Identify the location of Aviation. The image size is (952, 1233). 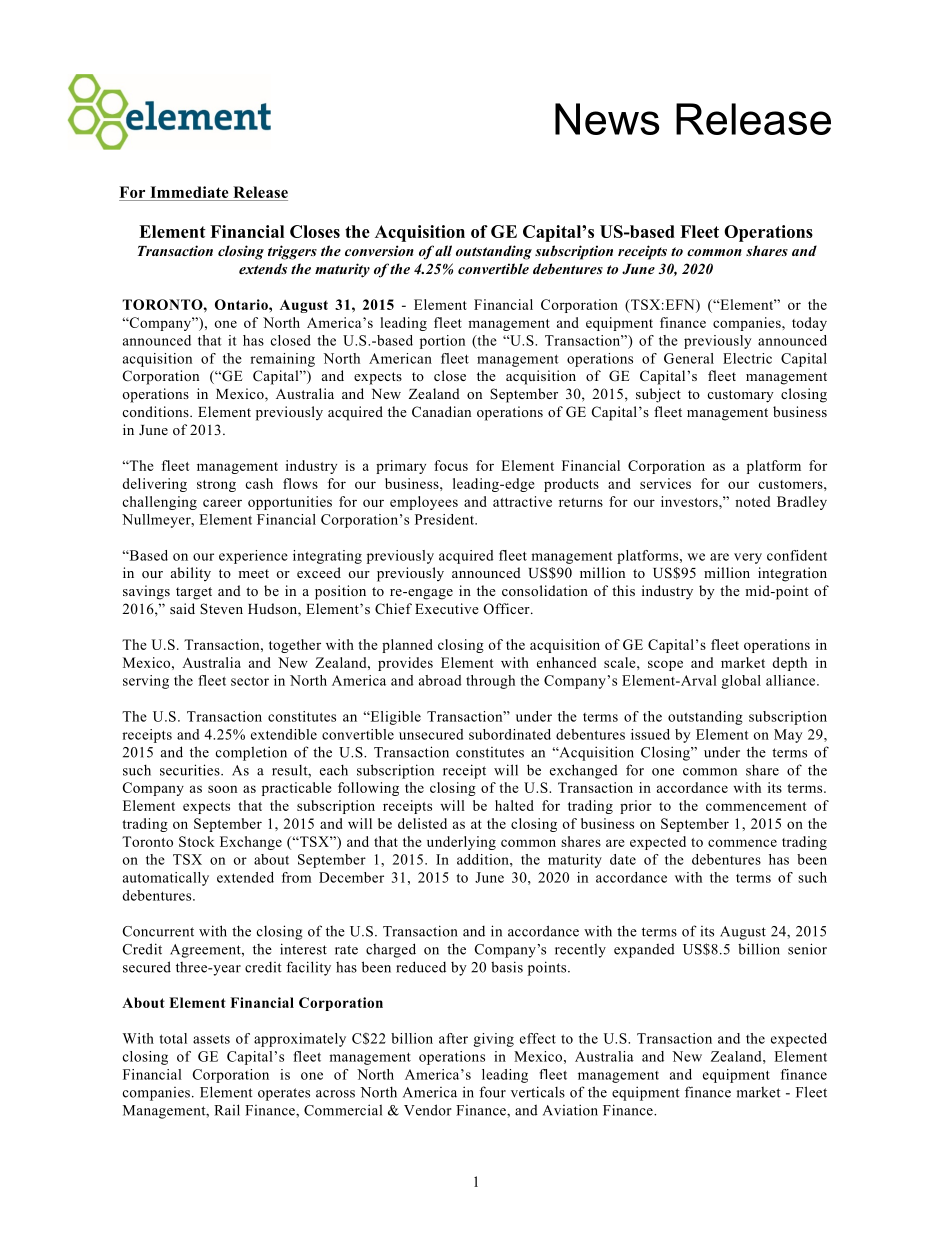
(570, 1110).
